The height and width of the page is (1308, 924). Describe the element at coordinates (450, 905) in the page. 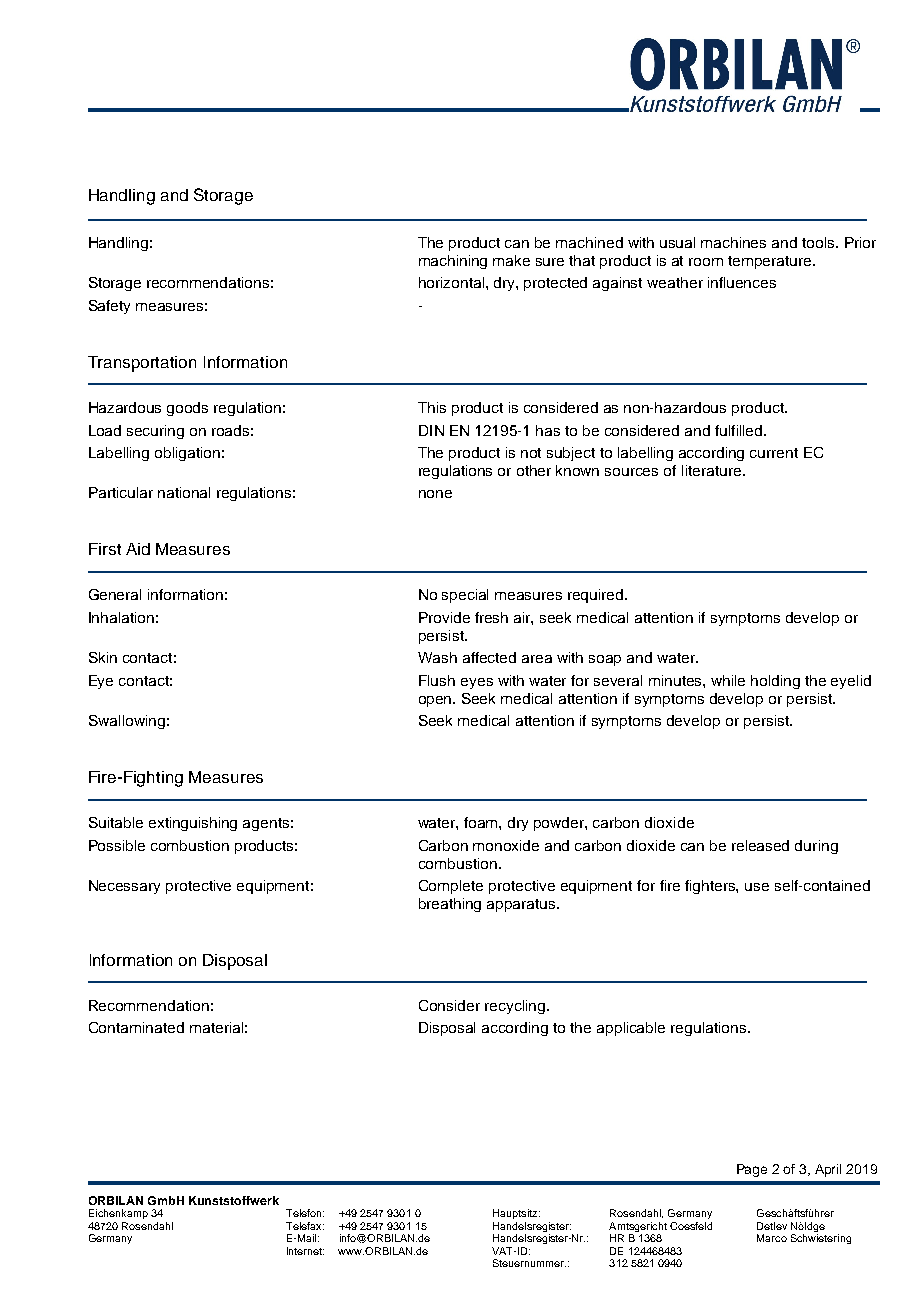

I see `breathing` at that location.
